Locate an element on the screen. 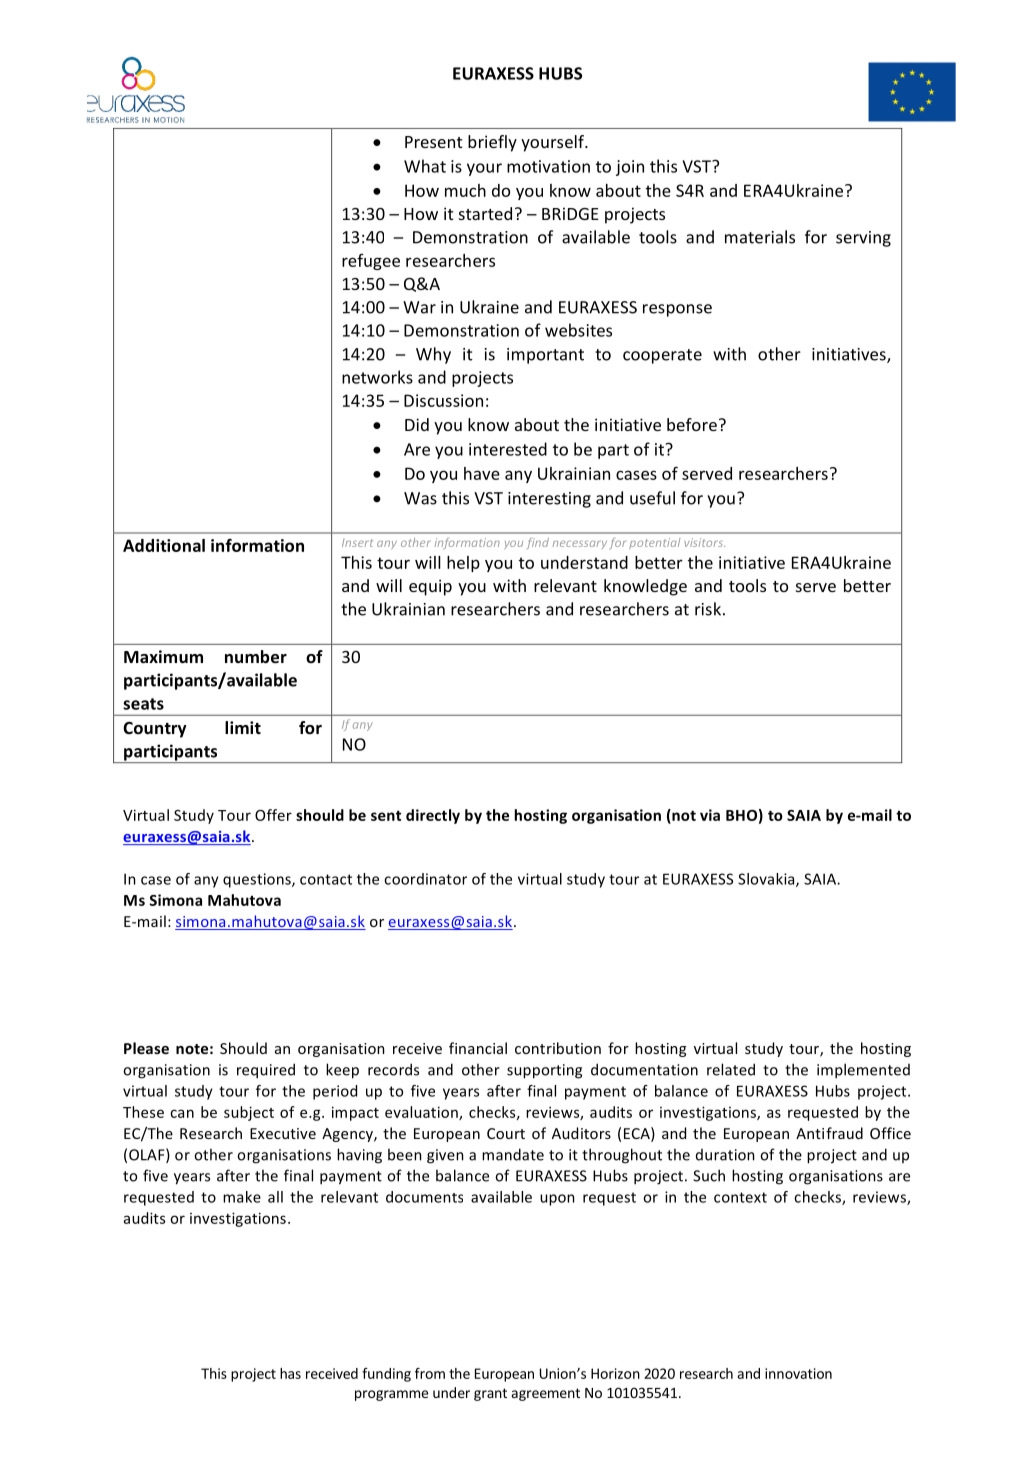 The width and height of the screenshot is (1035, 1463). refugee is located at coordinates (371, 262).
